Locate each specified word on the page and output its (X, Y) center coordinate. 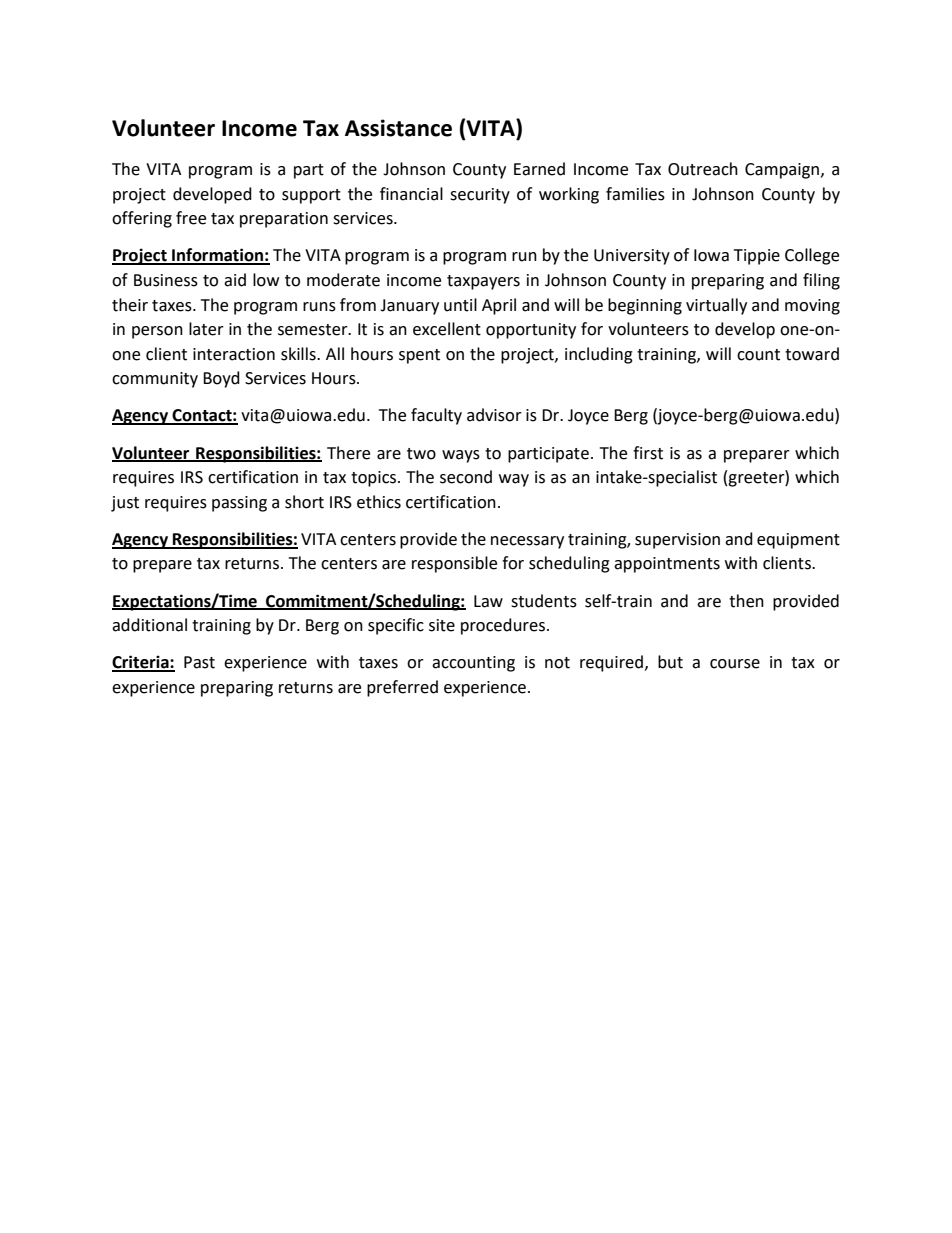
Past (199, 662)
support (311, 196)
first (648, 453)
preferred (402, 688)
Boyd (221, 379)
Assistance (398, 128)
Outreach (703, 169)
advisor (494, 415)
